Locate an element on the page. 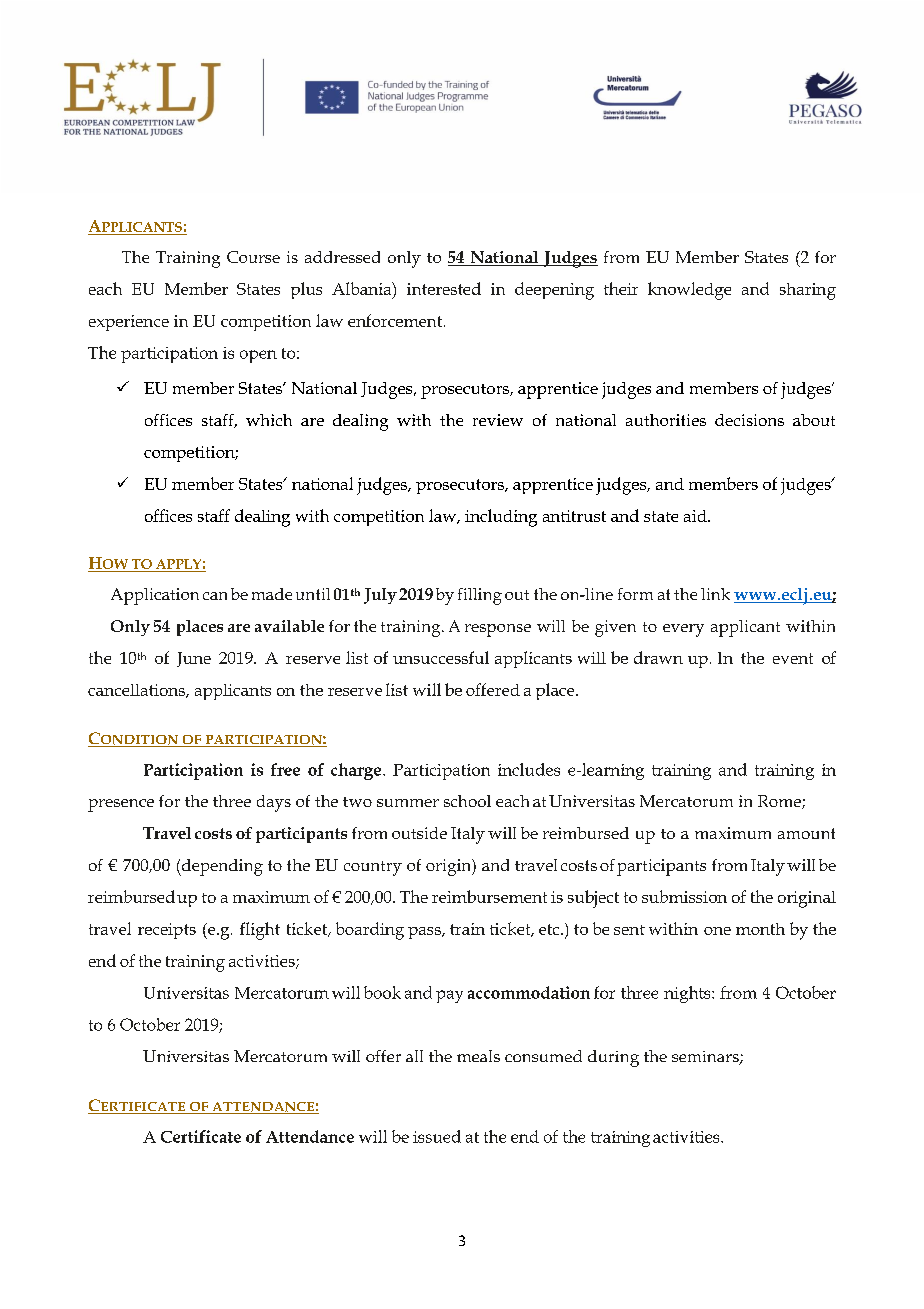 The width and height of the document is (924, 1309). link is located at coordinates (715, 594).
